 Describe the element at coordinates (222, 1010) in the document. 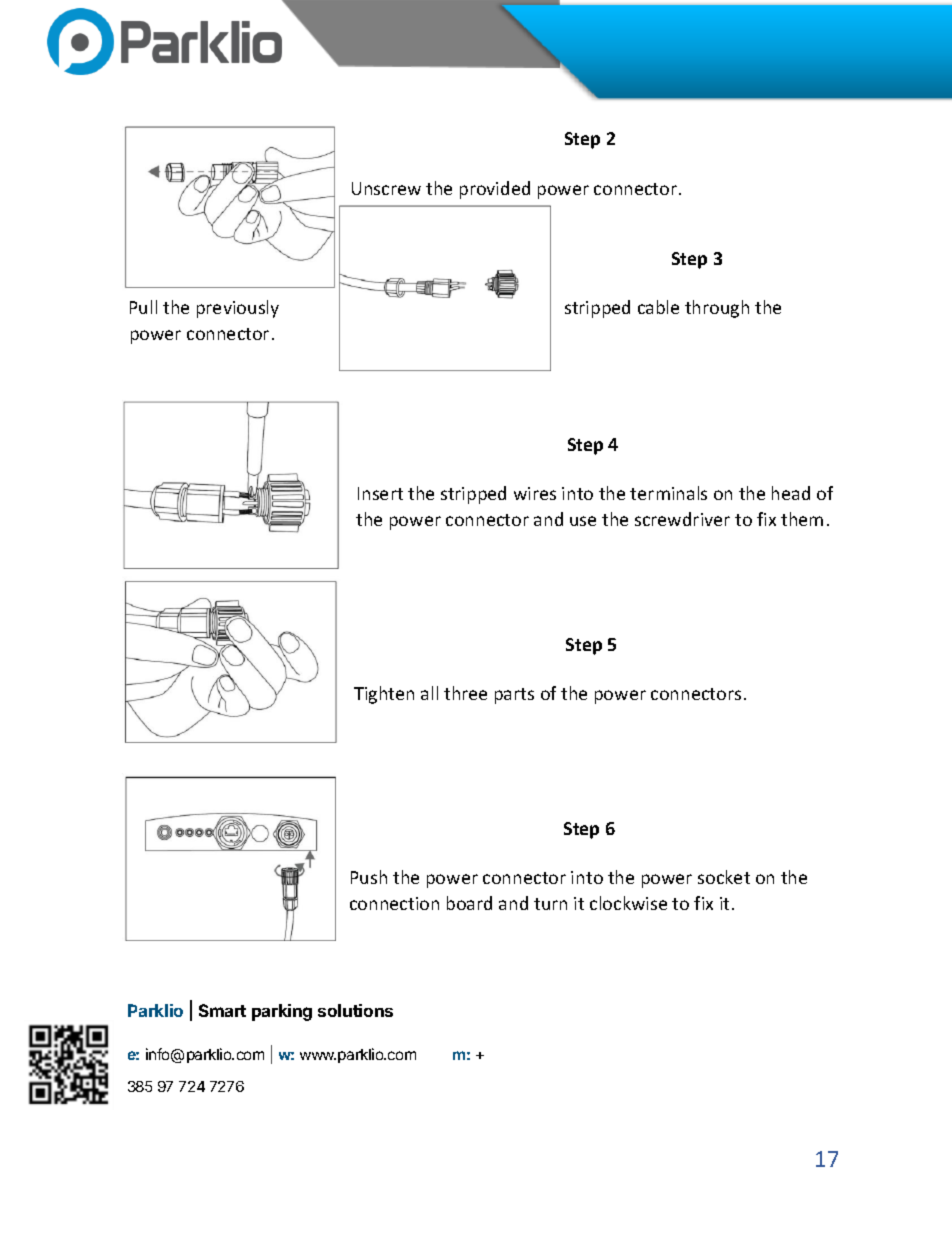

I see `Smart` at that location.
